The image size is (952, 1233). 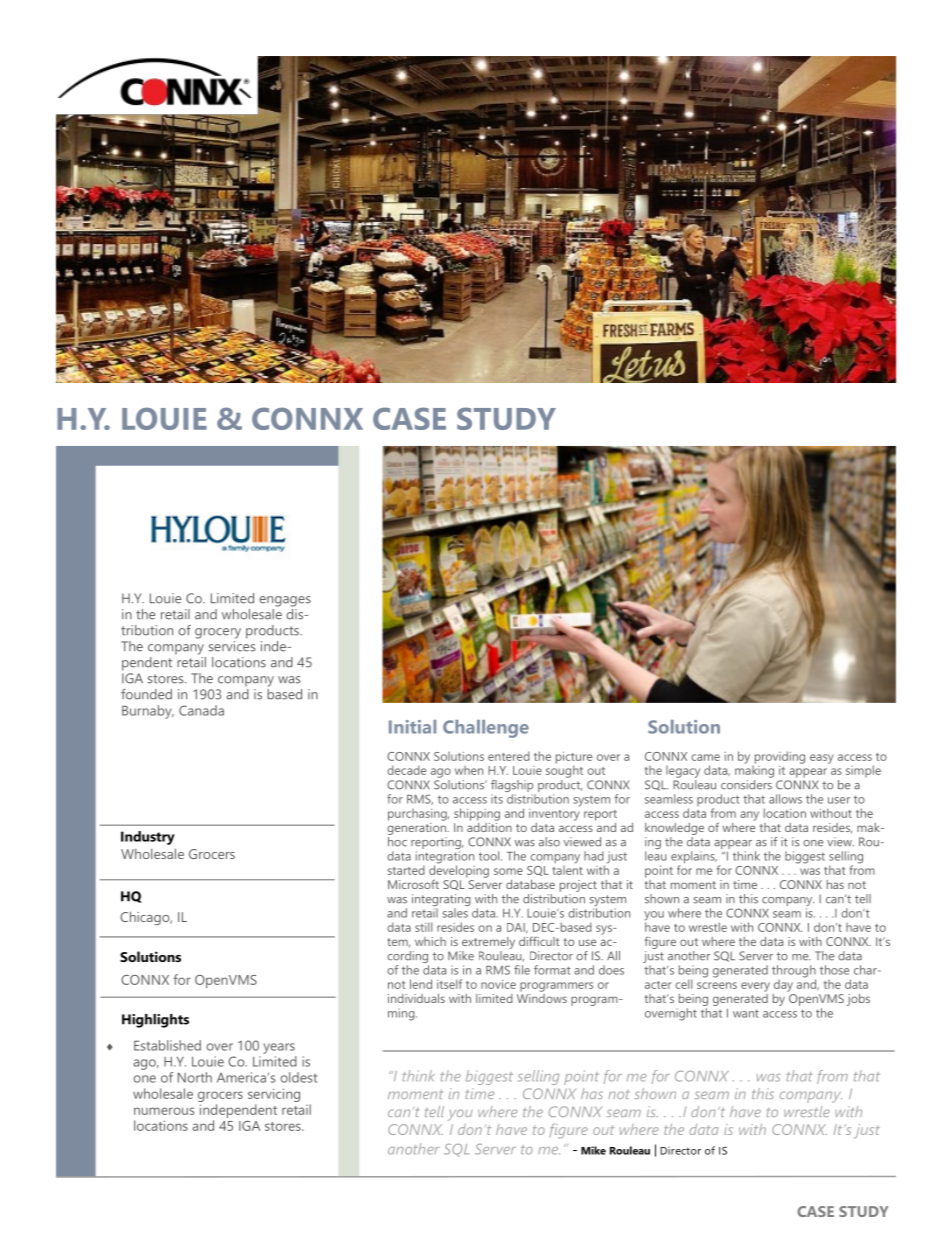 I want to click on through, so click(x=794, y=972).
